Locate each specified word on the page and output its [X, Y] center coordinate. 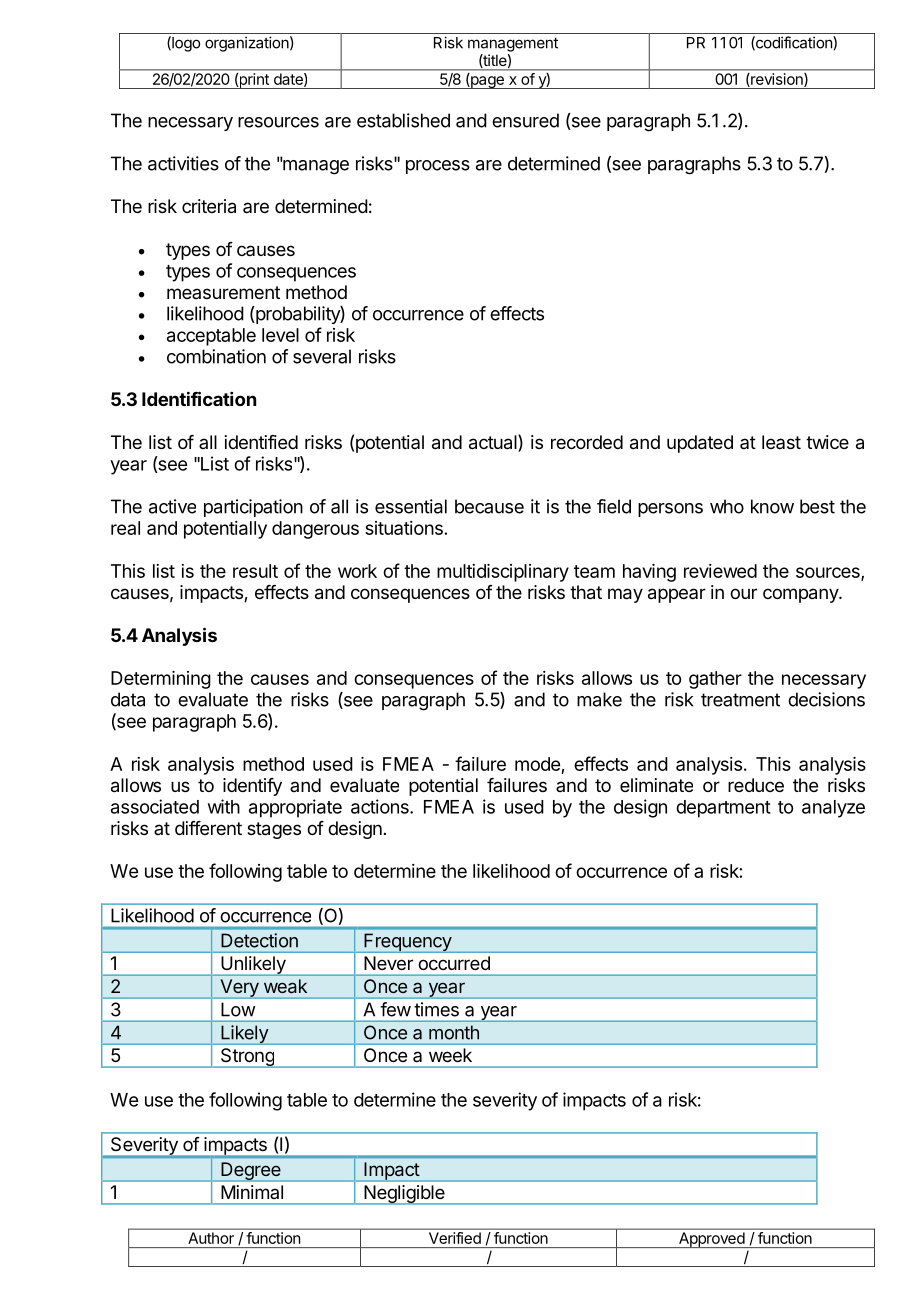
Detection [259, 940]
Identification [199, 398]
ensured [525, 120]
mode [537, 764]
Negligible [404, 1195]
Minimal [252, 1192]
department [723, 809]
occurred [454, 963]
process [438, 167]
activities [183, 163]
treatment [740, 700]
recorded [587, 442]
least [781, 442]
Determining [161, 680]
